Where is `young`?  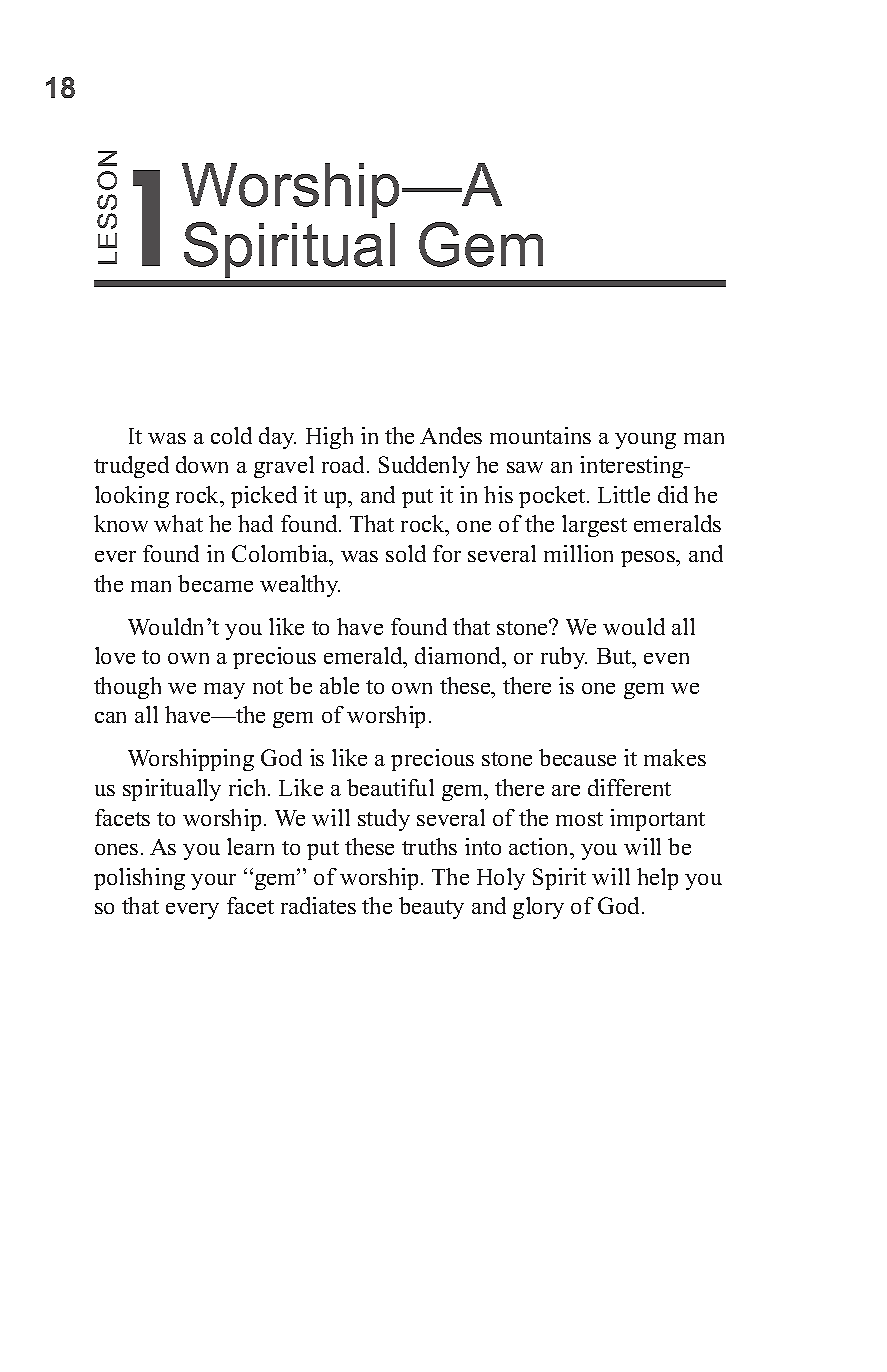 young is located at coordinates (645, 441).
